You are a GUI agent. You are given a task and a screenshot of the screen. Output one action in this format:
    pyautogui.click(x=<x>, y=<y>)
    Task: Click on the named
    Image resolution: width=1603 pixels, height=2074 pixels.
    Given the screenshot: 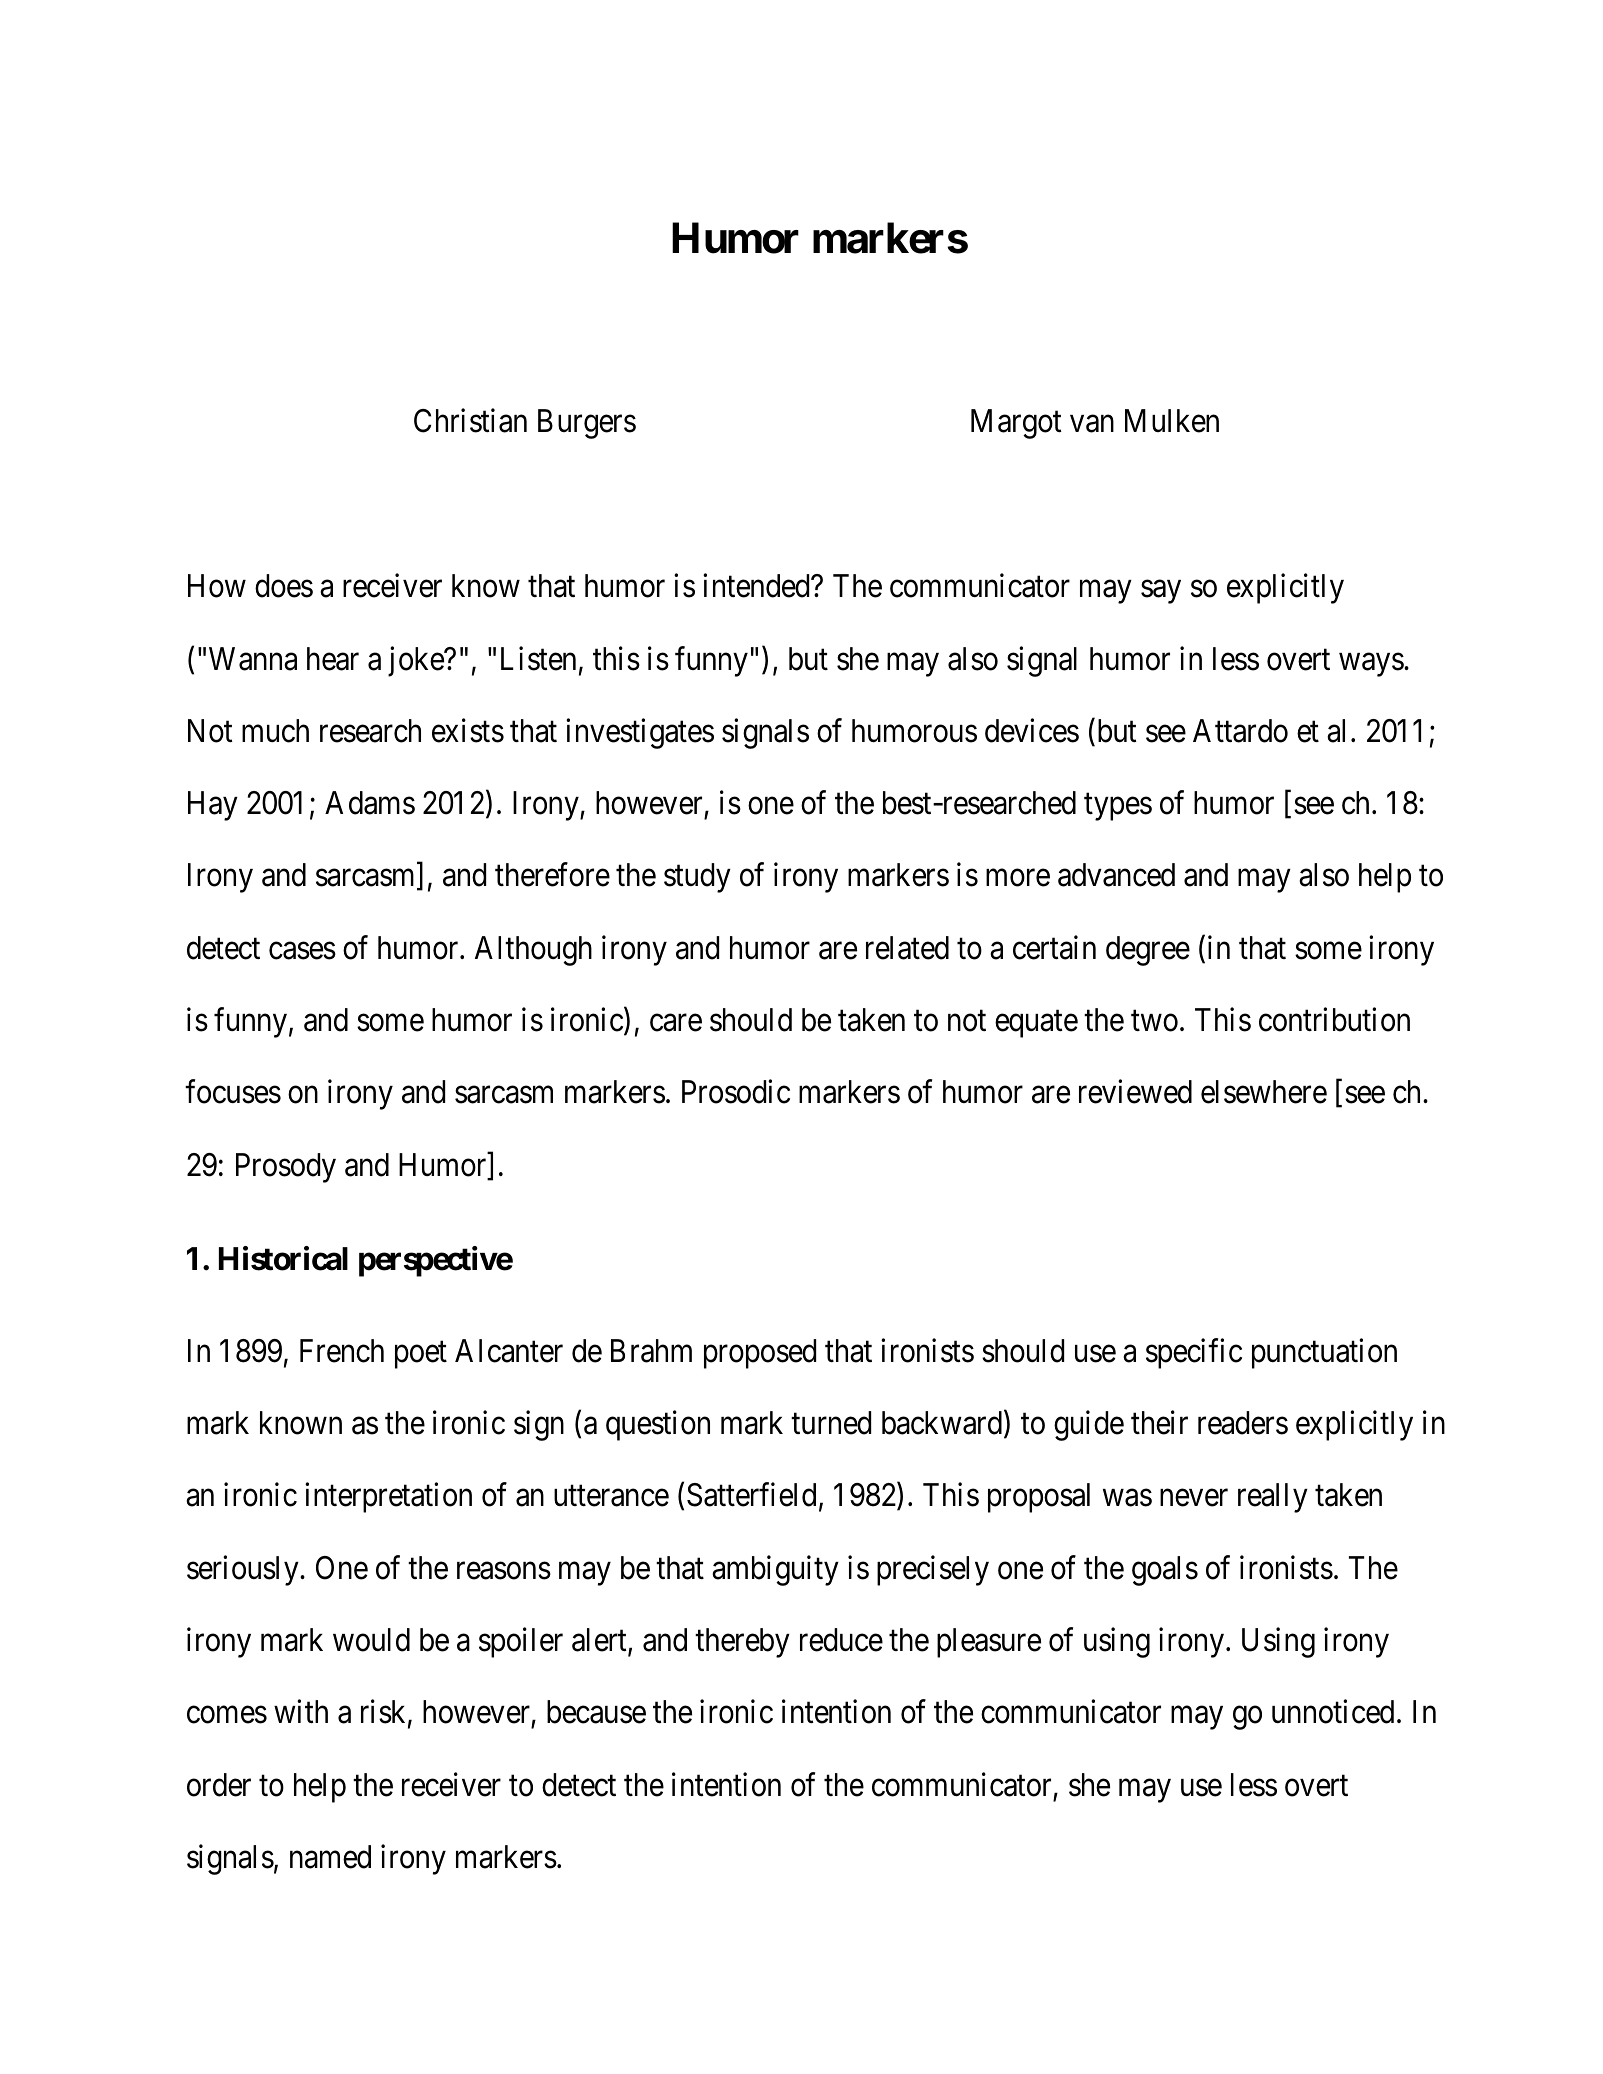 What is the action you would take?
    pyautogui.click(x=330, y=1857)
